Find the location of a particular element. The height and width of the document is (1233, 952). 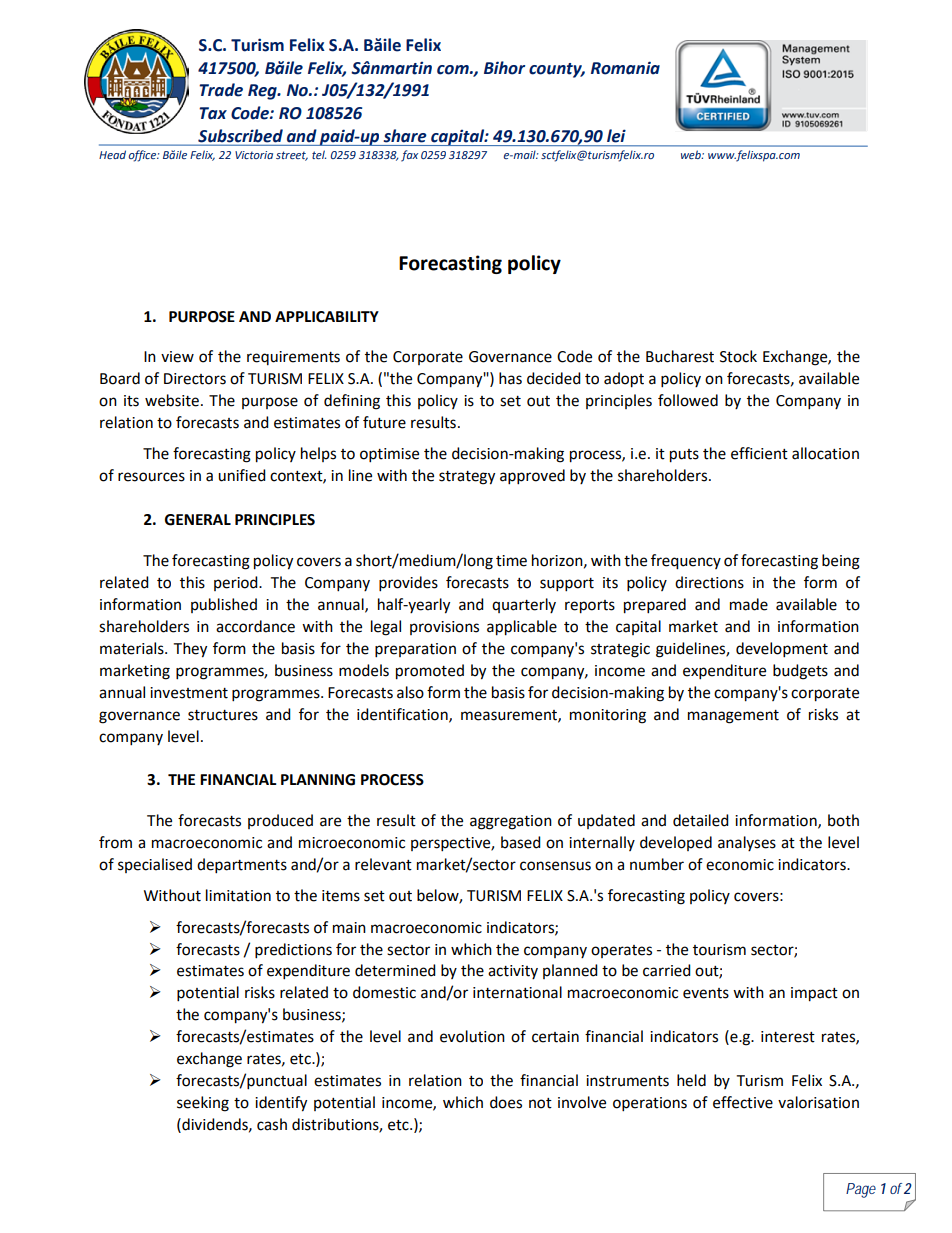

fax is located at coordinates (409, 156).
